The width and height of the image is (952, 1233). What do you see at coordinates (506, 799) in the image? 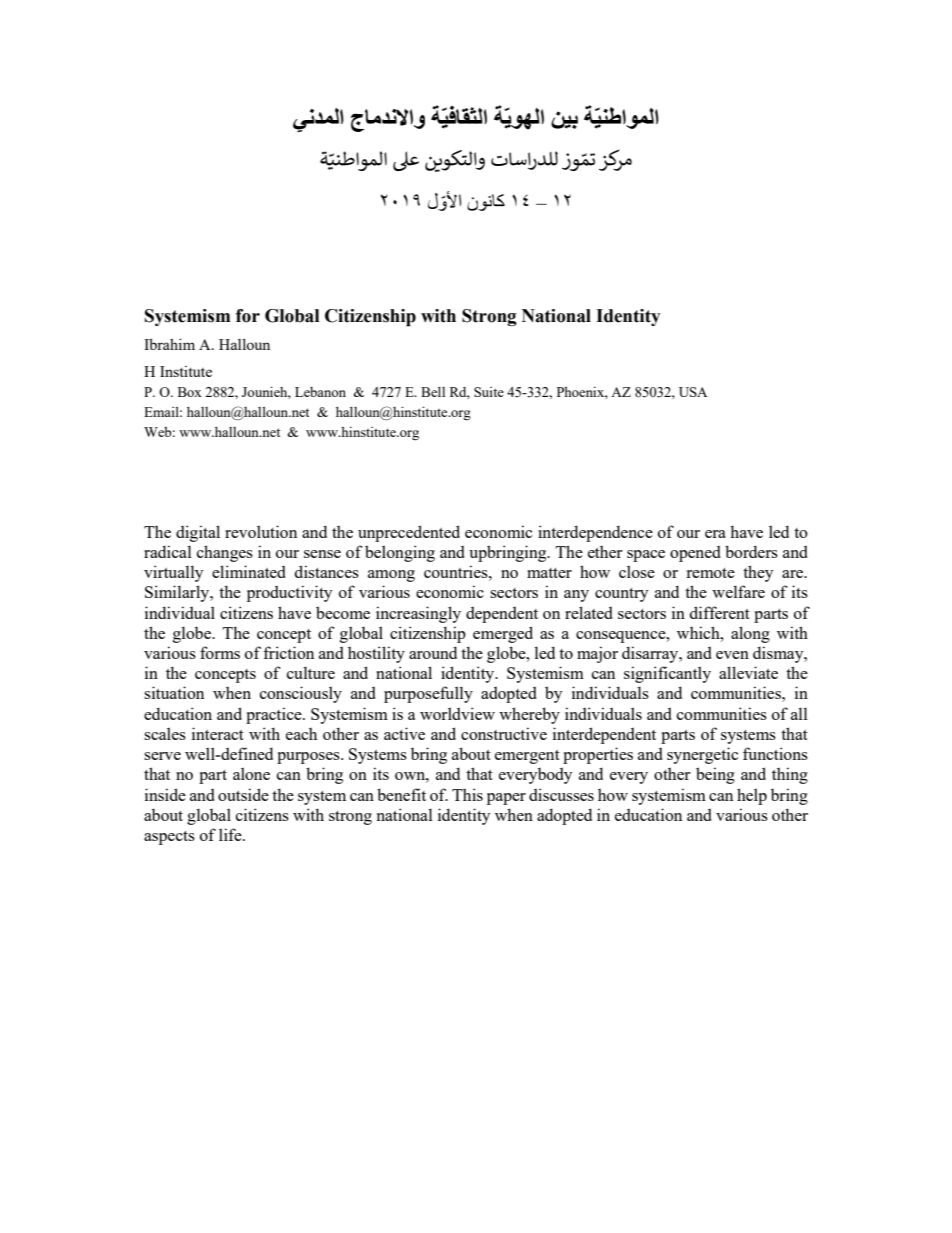
I see `paper` at bounding box center [506, 799].
